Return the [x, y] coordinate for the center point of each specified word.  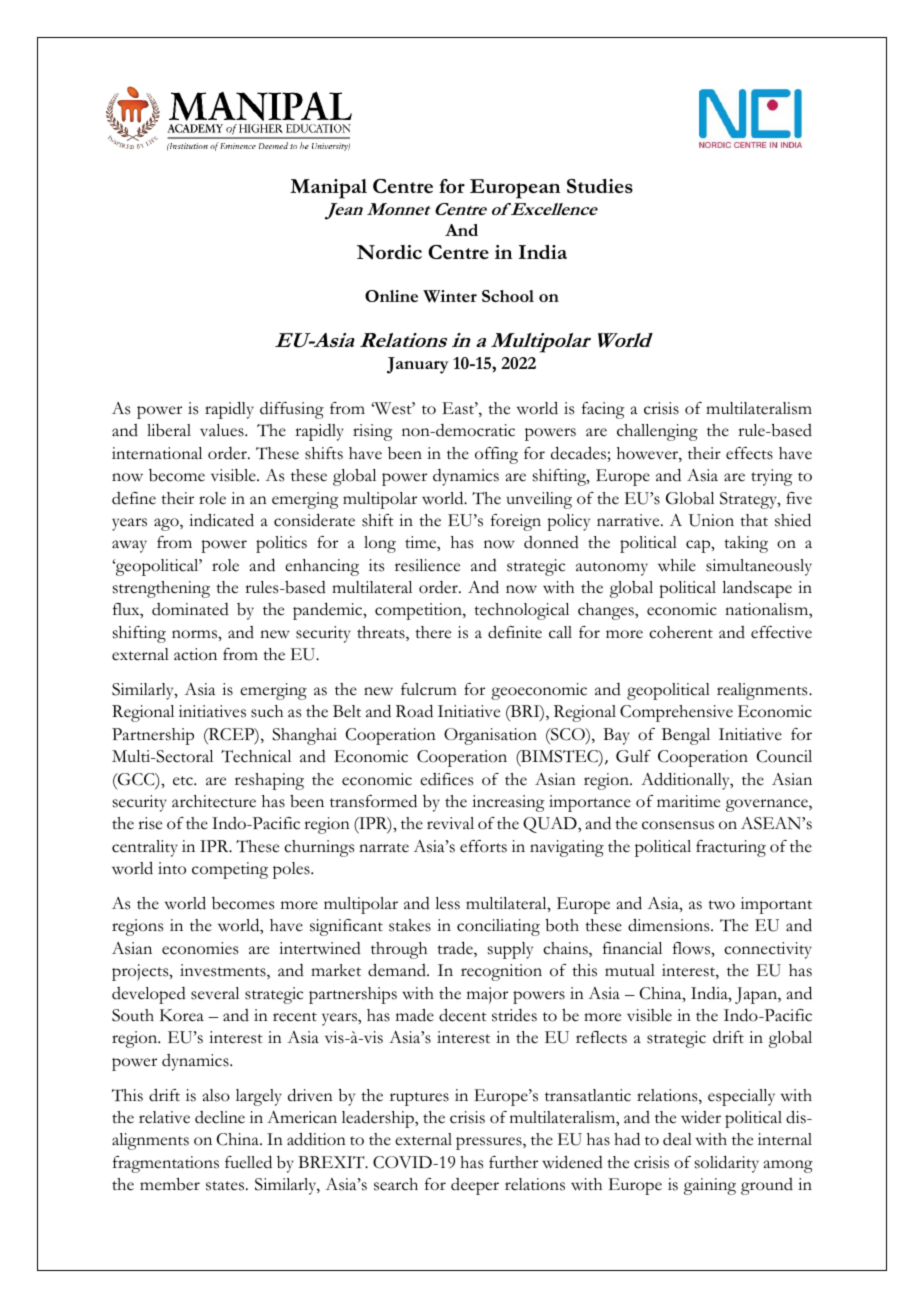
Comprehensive [676, 713]
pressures [490, 1143]
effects [749, 453]
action [195, 654]
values [223, 430]
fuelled [248, 1162]
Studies [600, 186]
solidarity [727, 1164]
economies [200, 948]
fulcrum [429, 689]
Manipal [328, 189]
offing [496, 455]
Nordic [389, 252]
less [447, 903]
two [721, 905]
